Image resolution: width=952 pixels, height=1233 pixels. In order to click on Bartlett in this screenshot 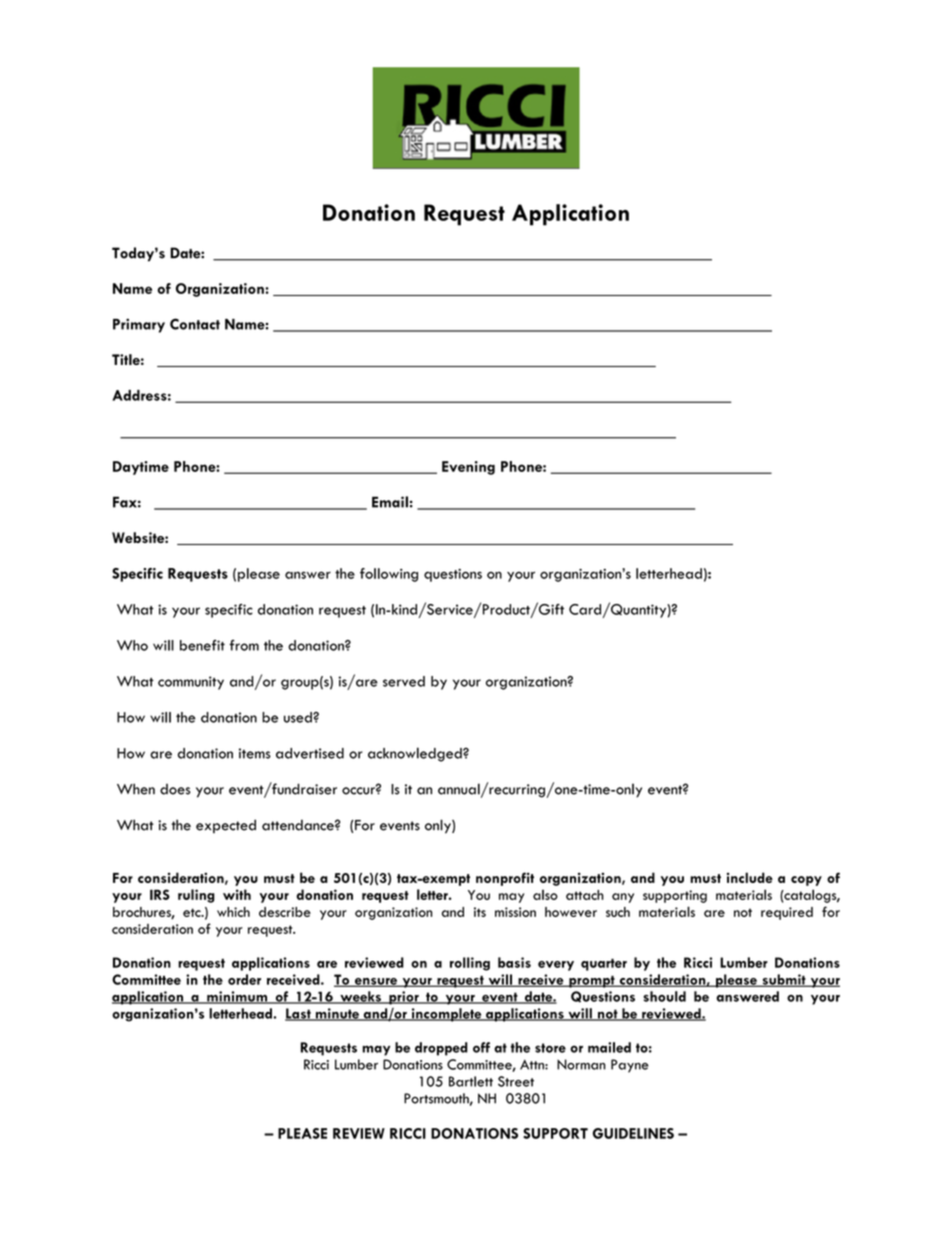, I will do `click(471, 1081)`.
